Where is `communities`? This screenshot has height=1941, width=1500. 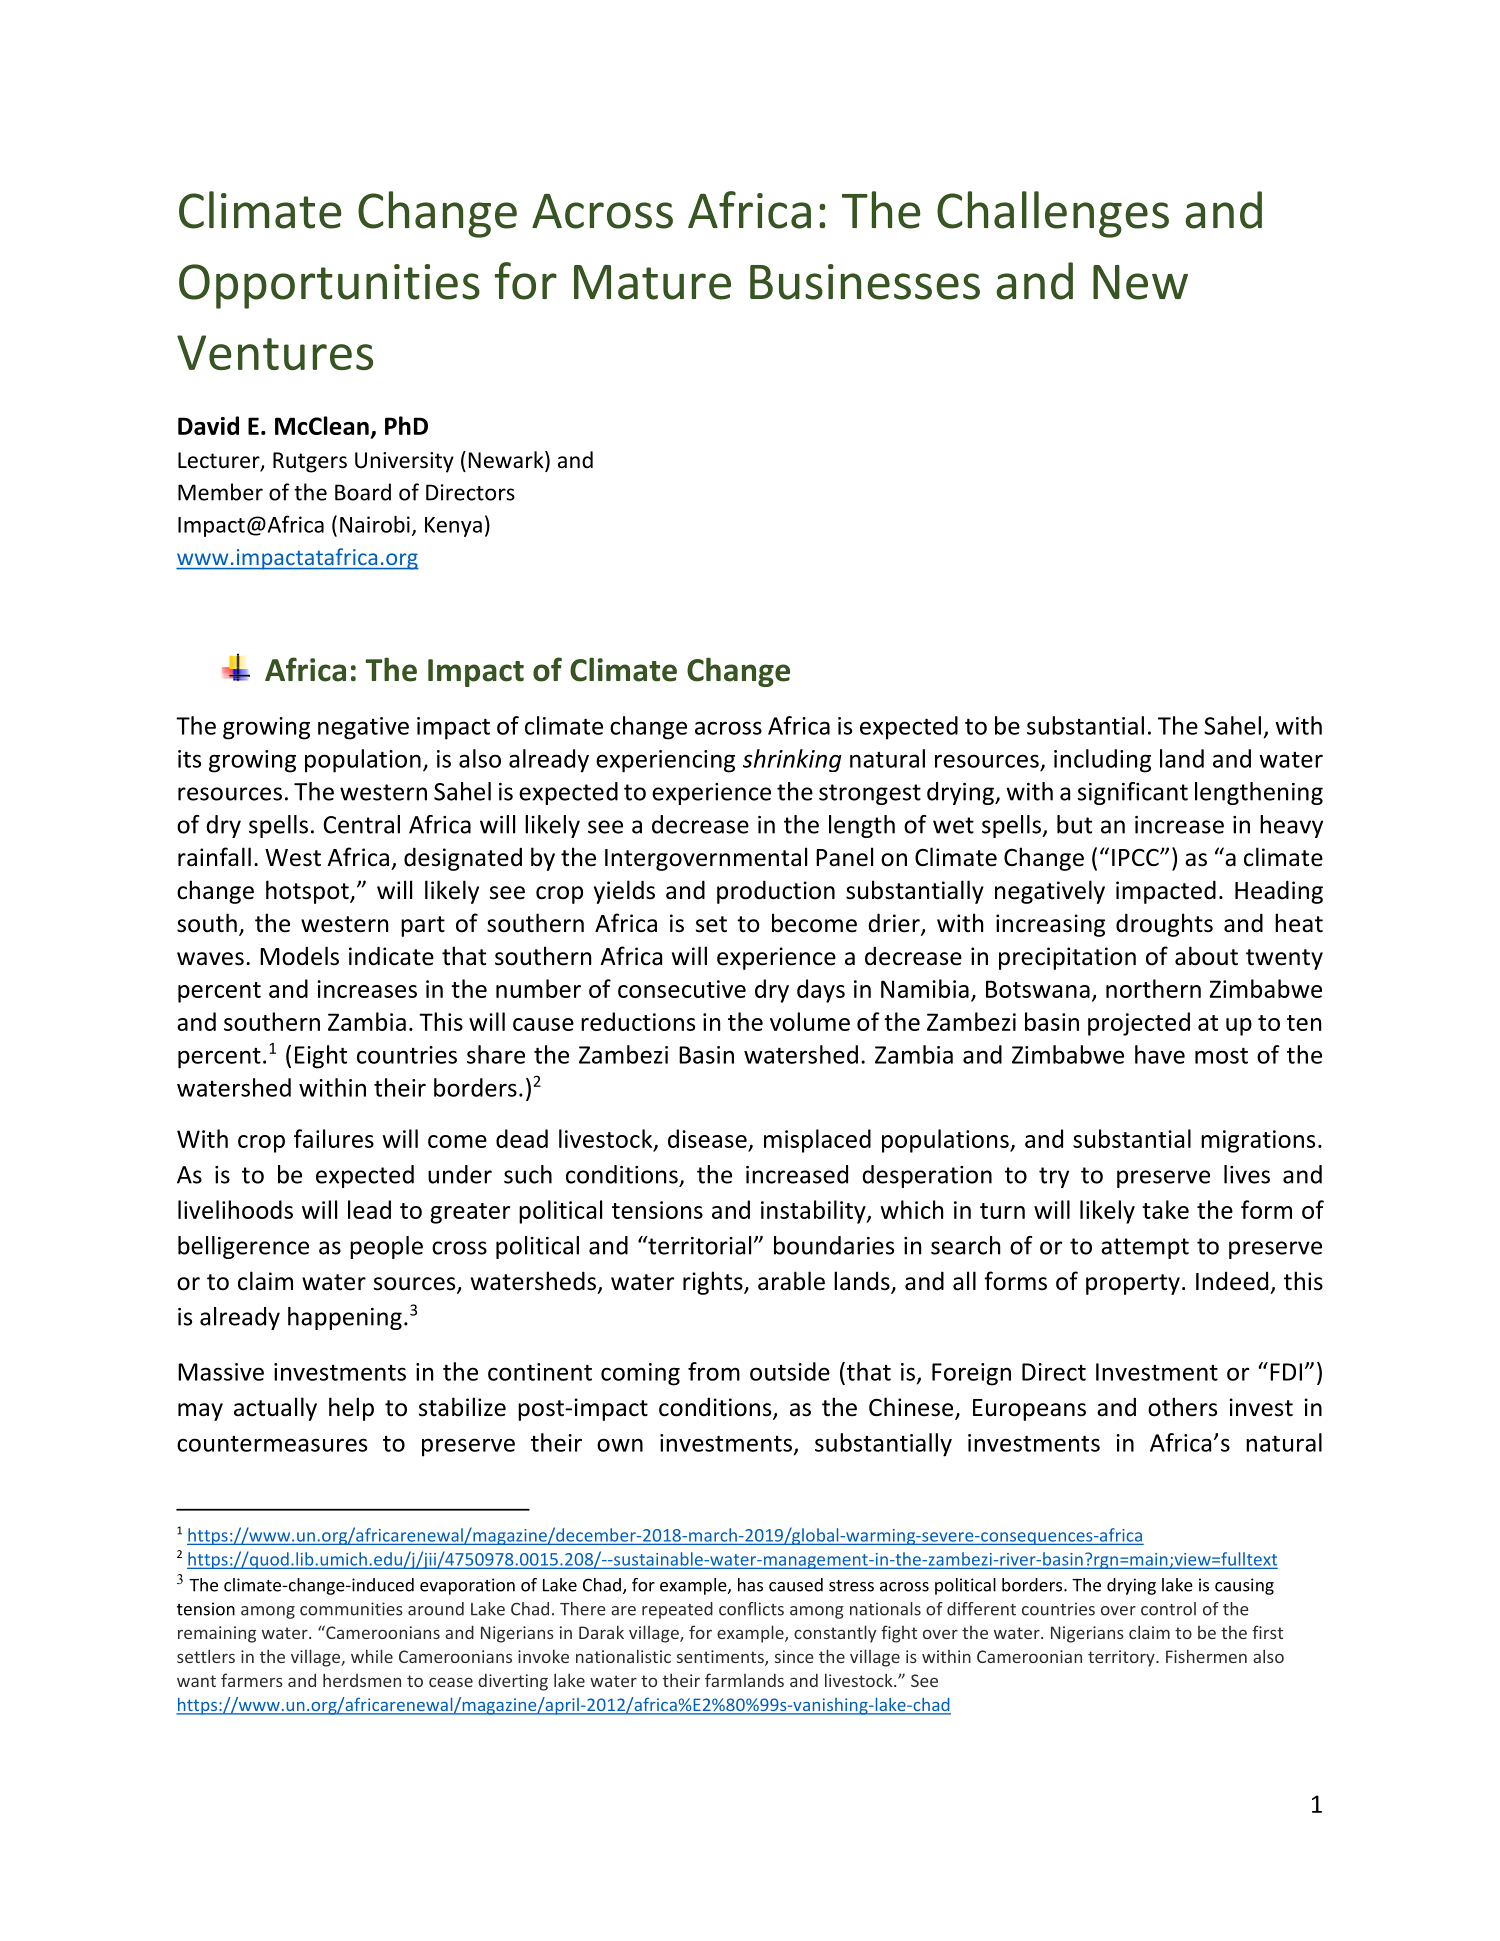
communities is located at coordinates (351, 1609).
